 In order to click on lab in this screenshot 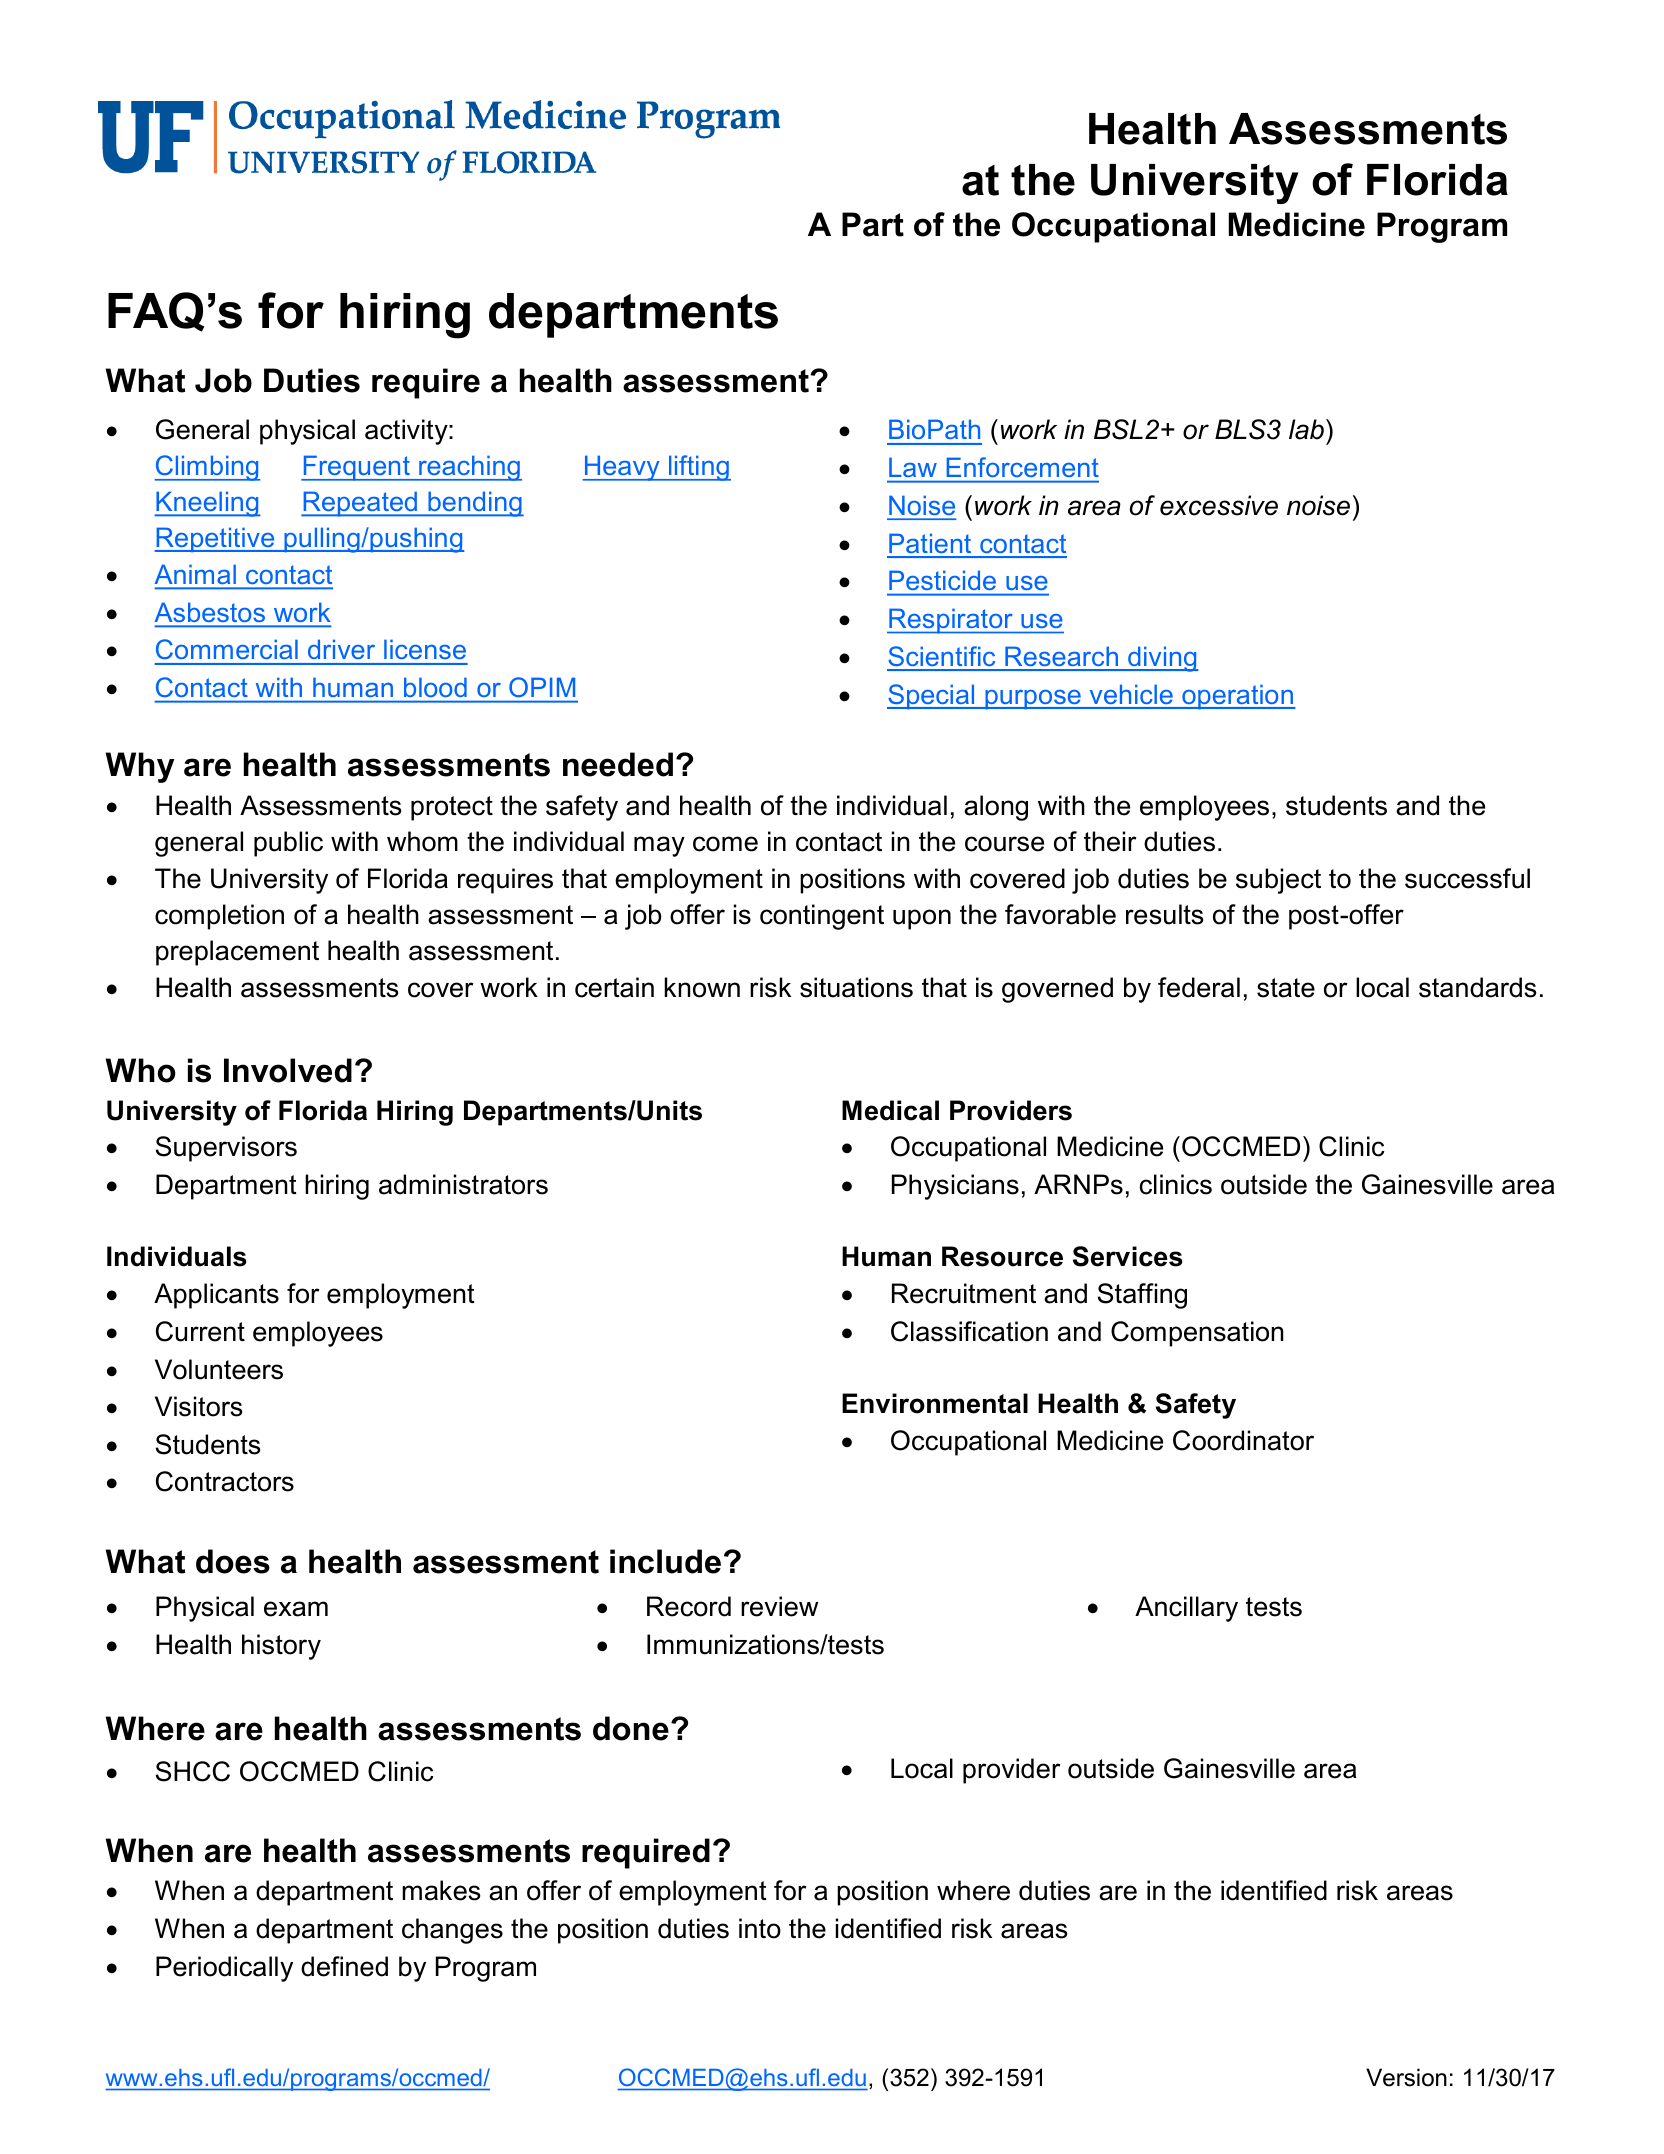, I will do `click(1306, 429)`.
